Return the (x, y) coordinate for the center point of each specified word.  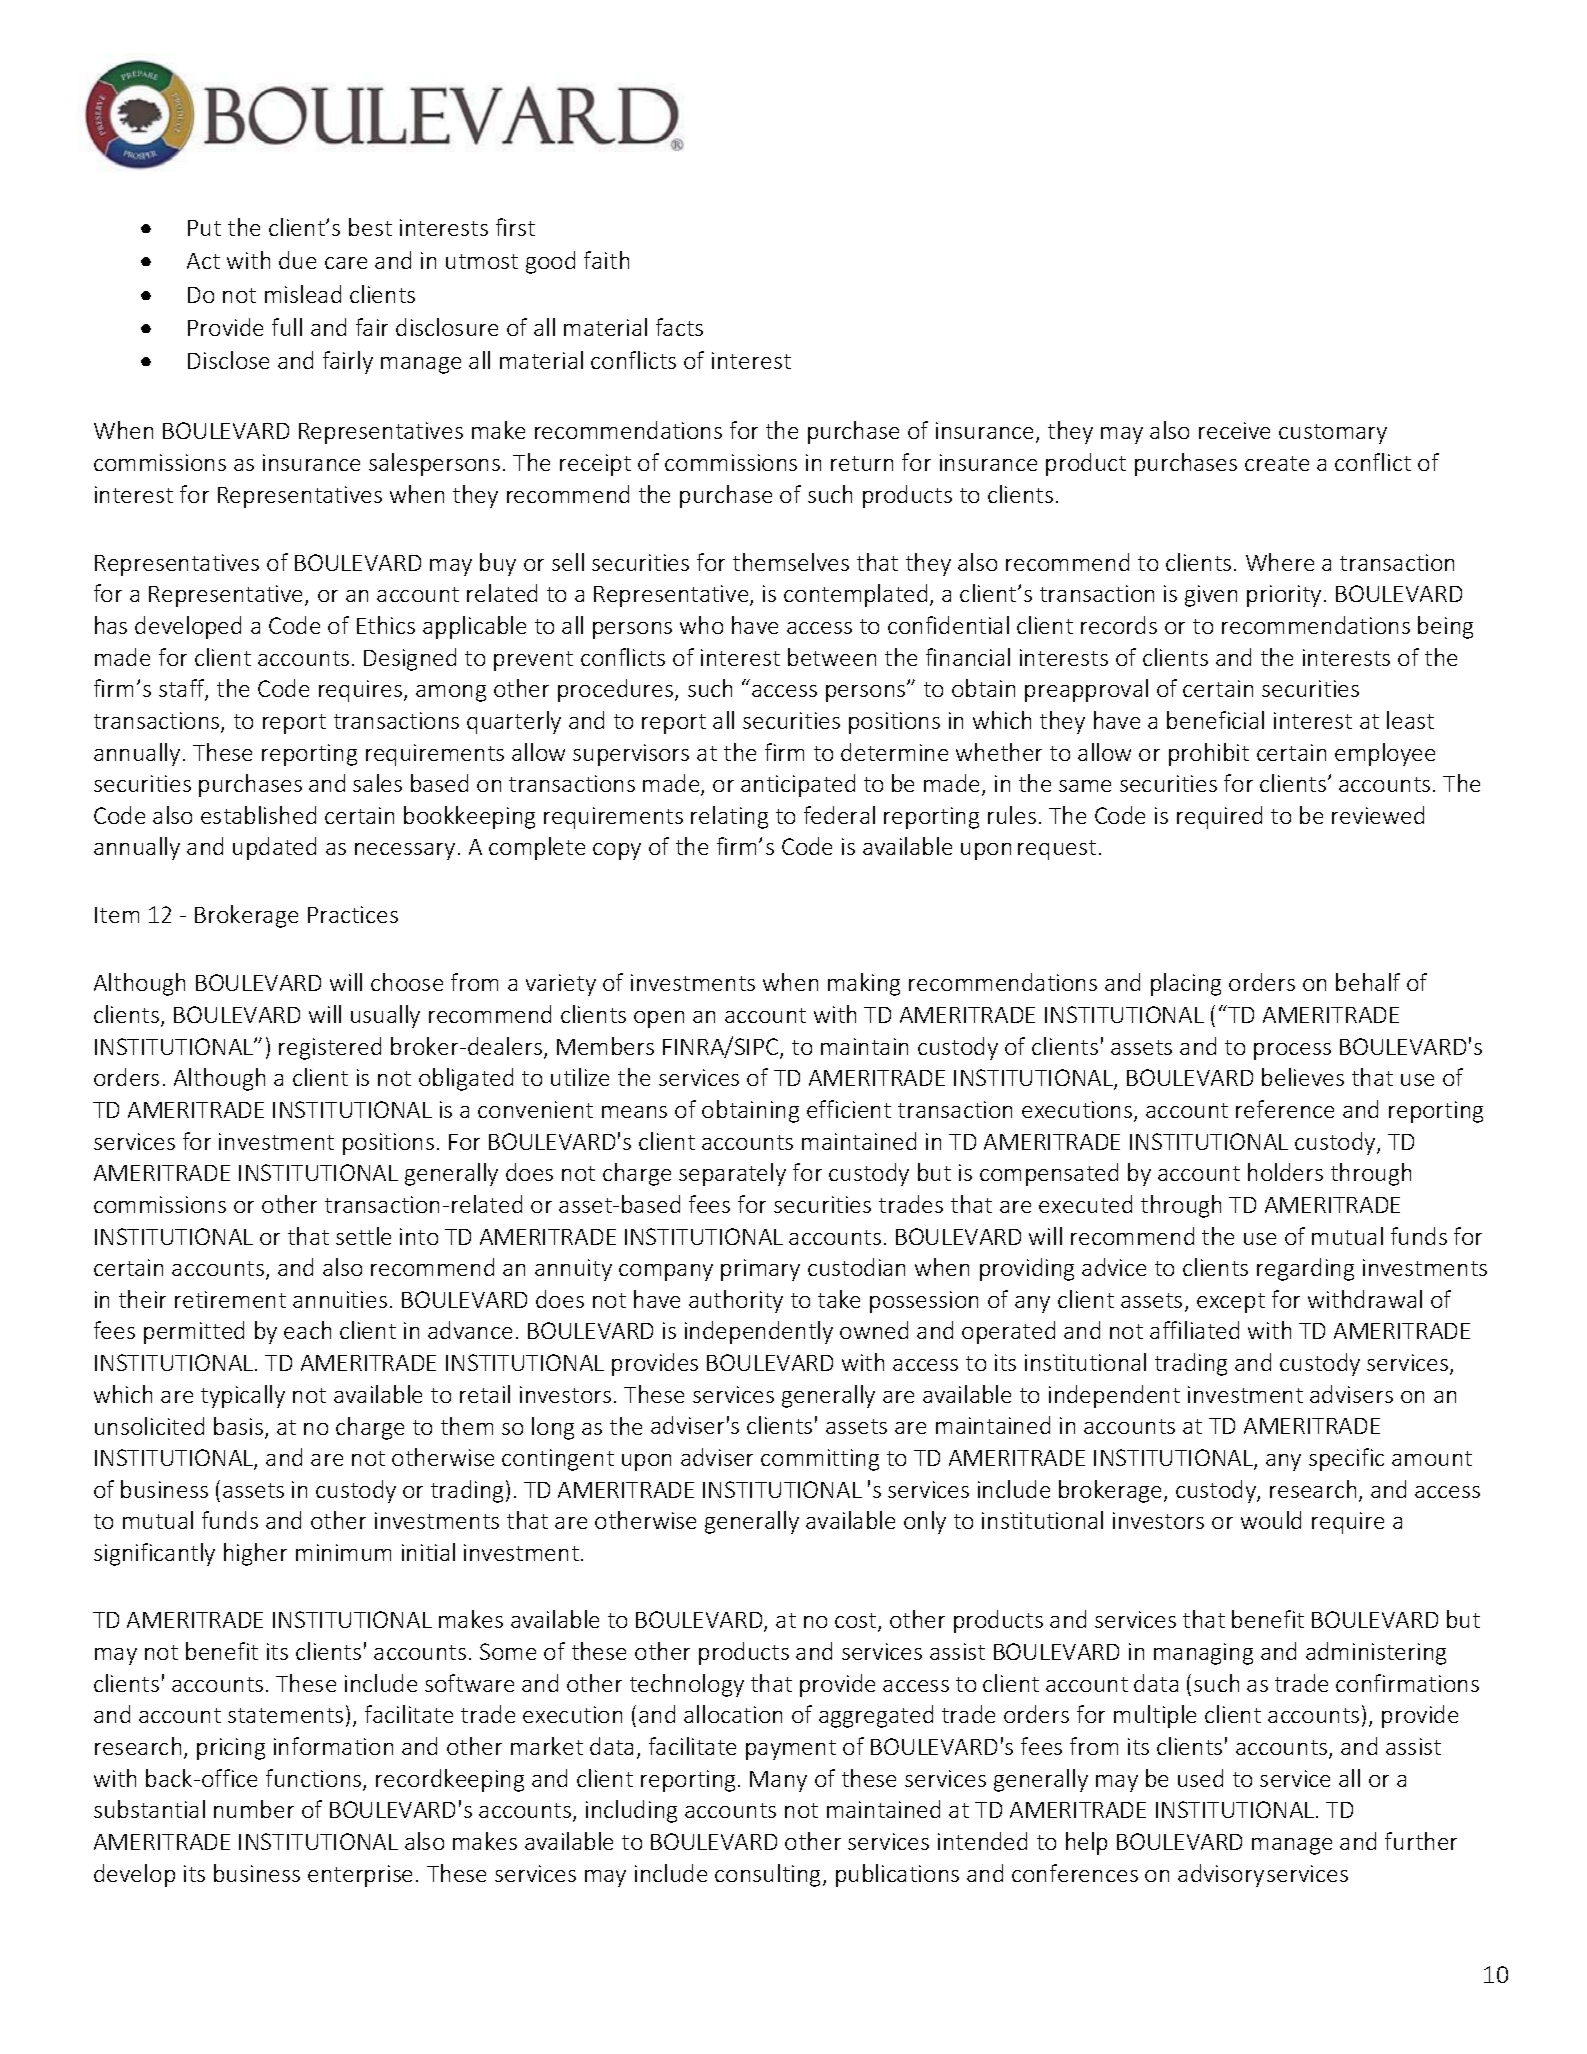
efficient (849, 1109)
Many (778, 1781)
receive (1234, 430)
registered (330, 1048)
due (297, 260)
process (1292, 1051)
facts (679, 327)
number (254, 1809)
